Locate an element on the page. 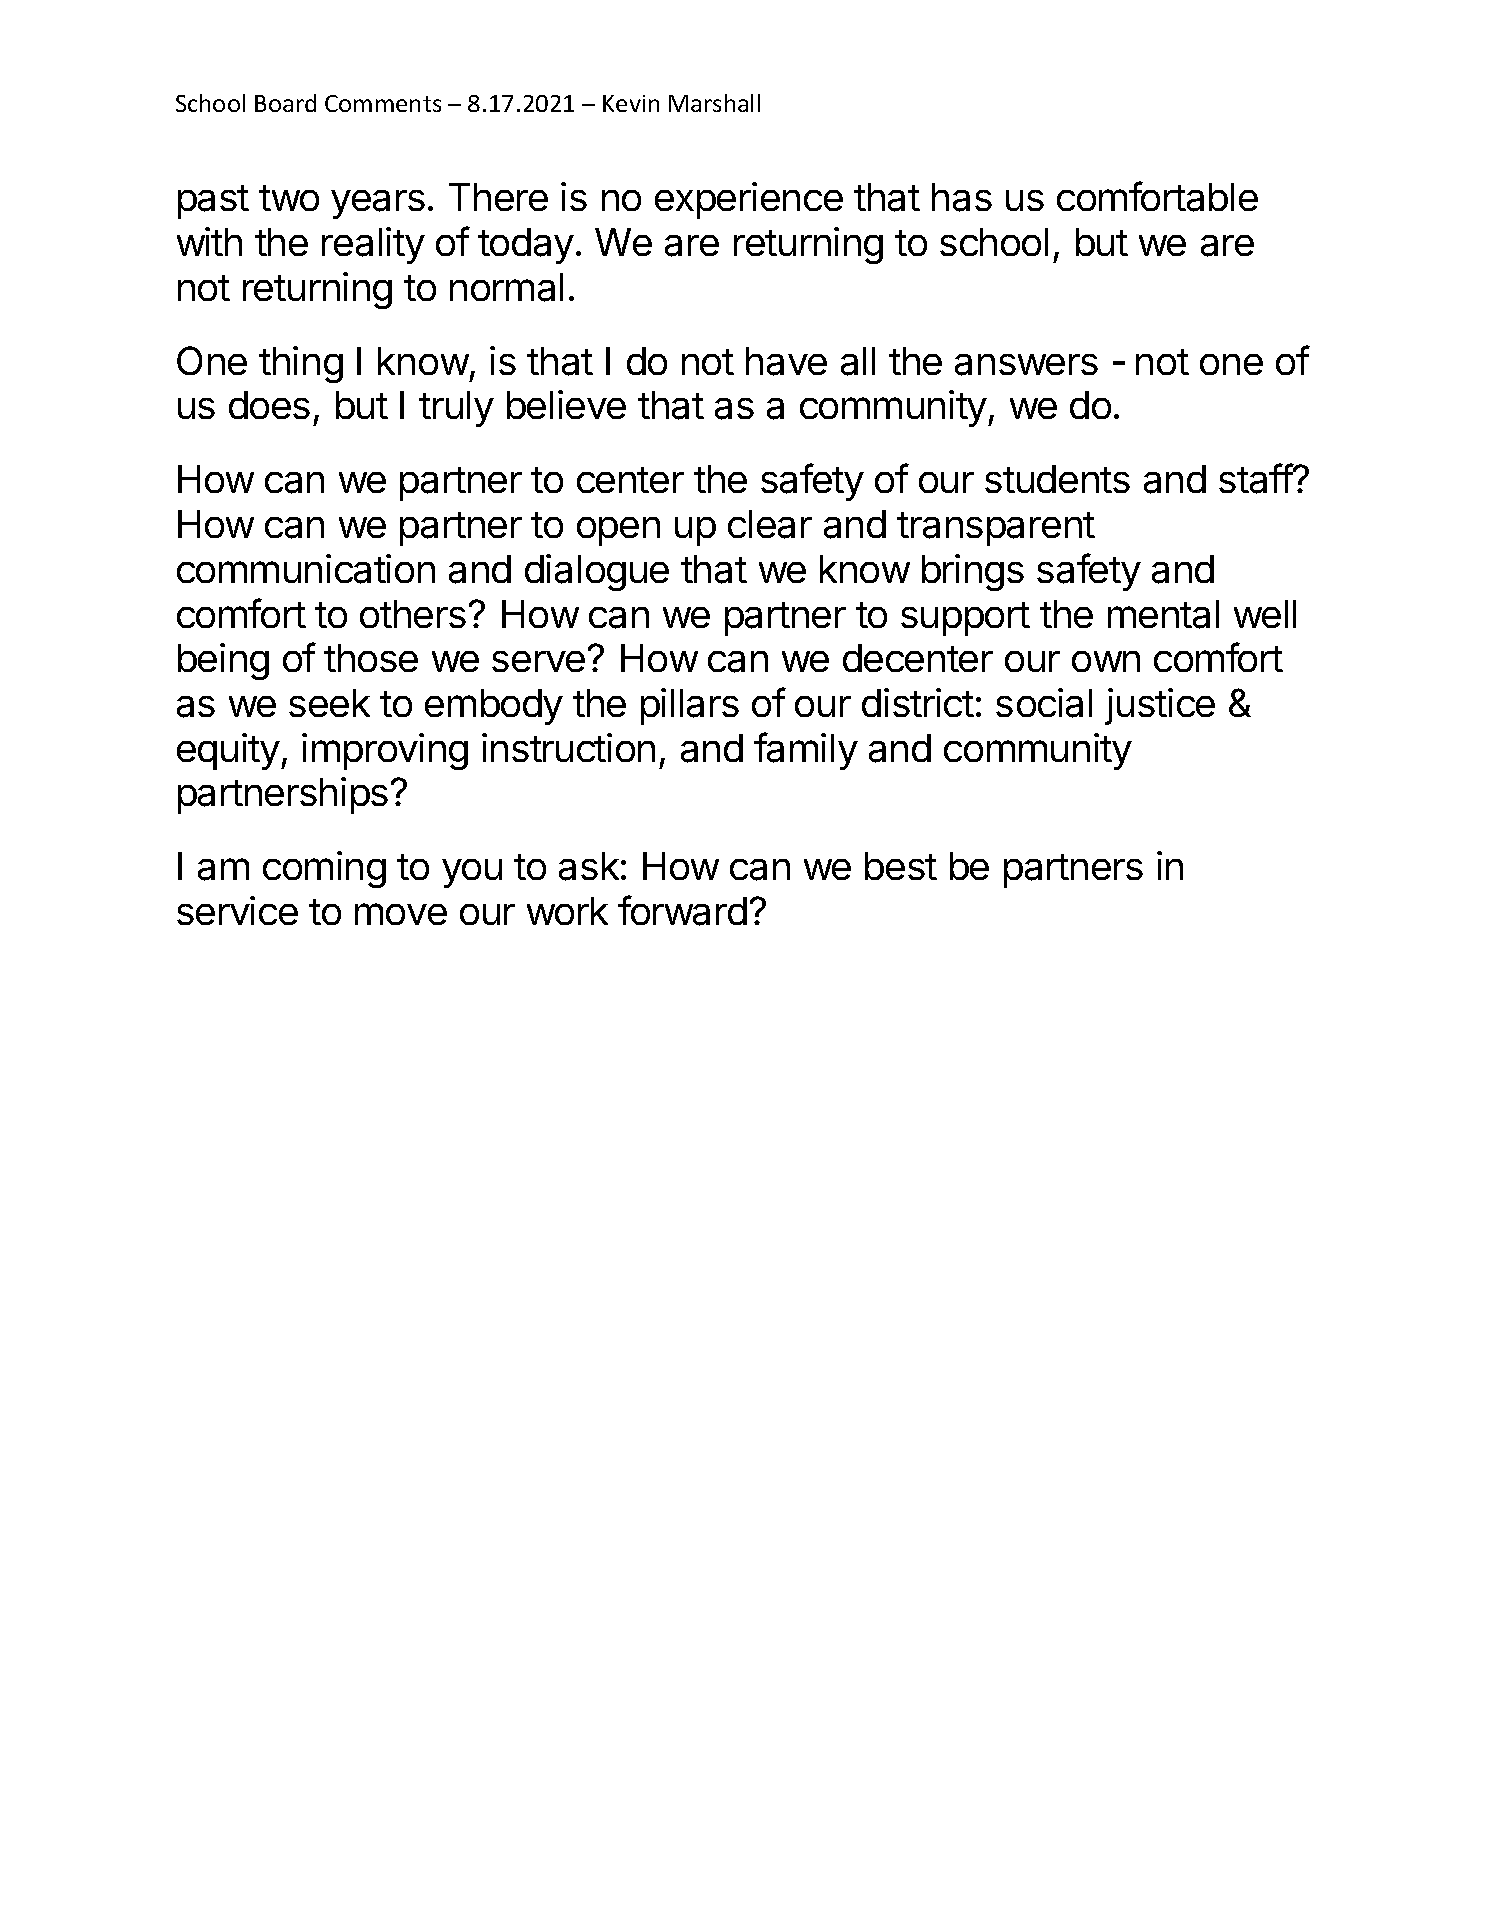  pillars is located at coordinates (690, 706).
